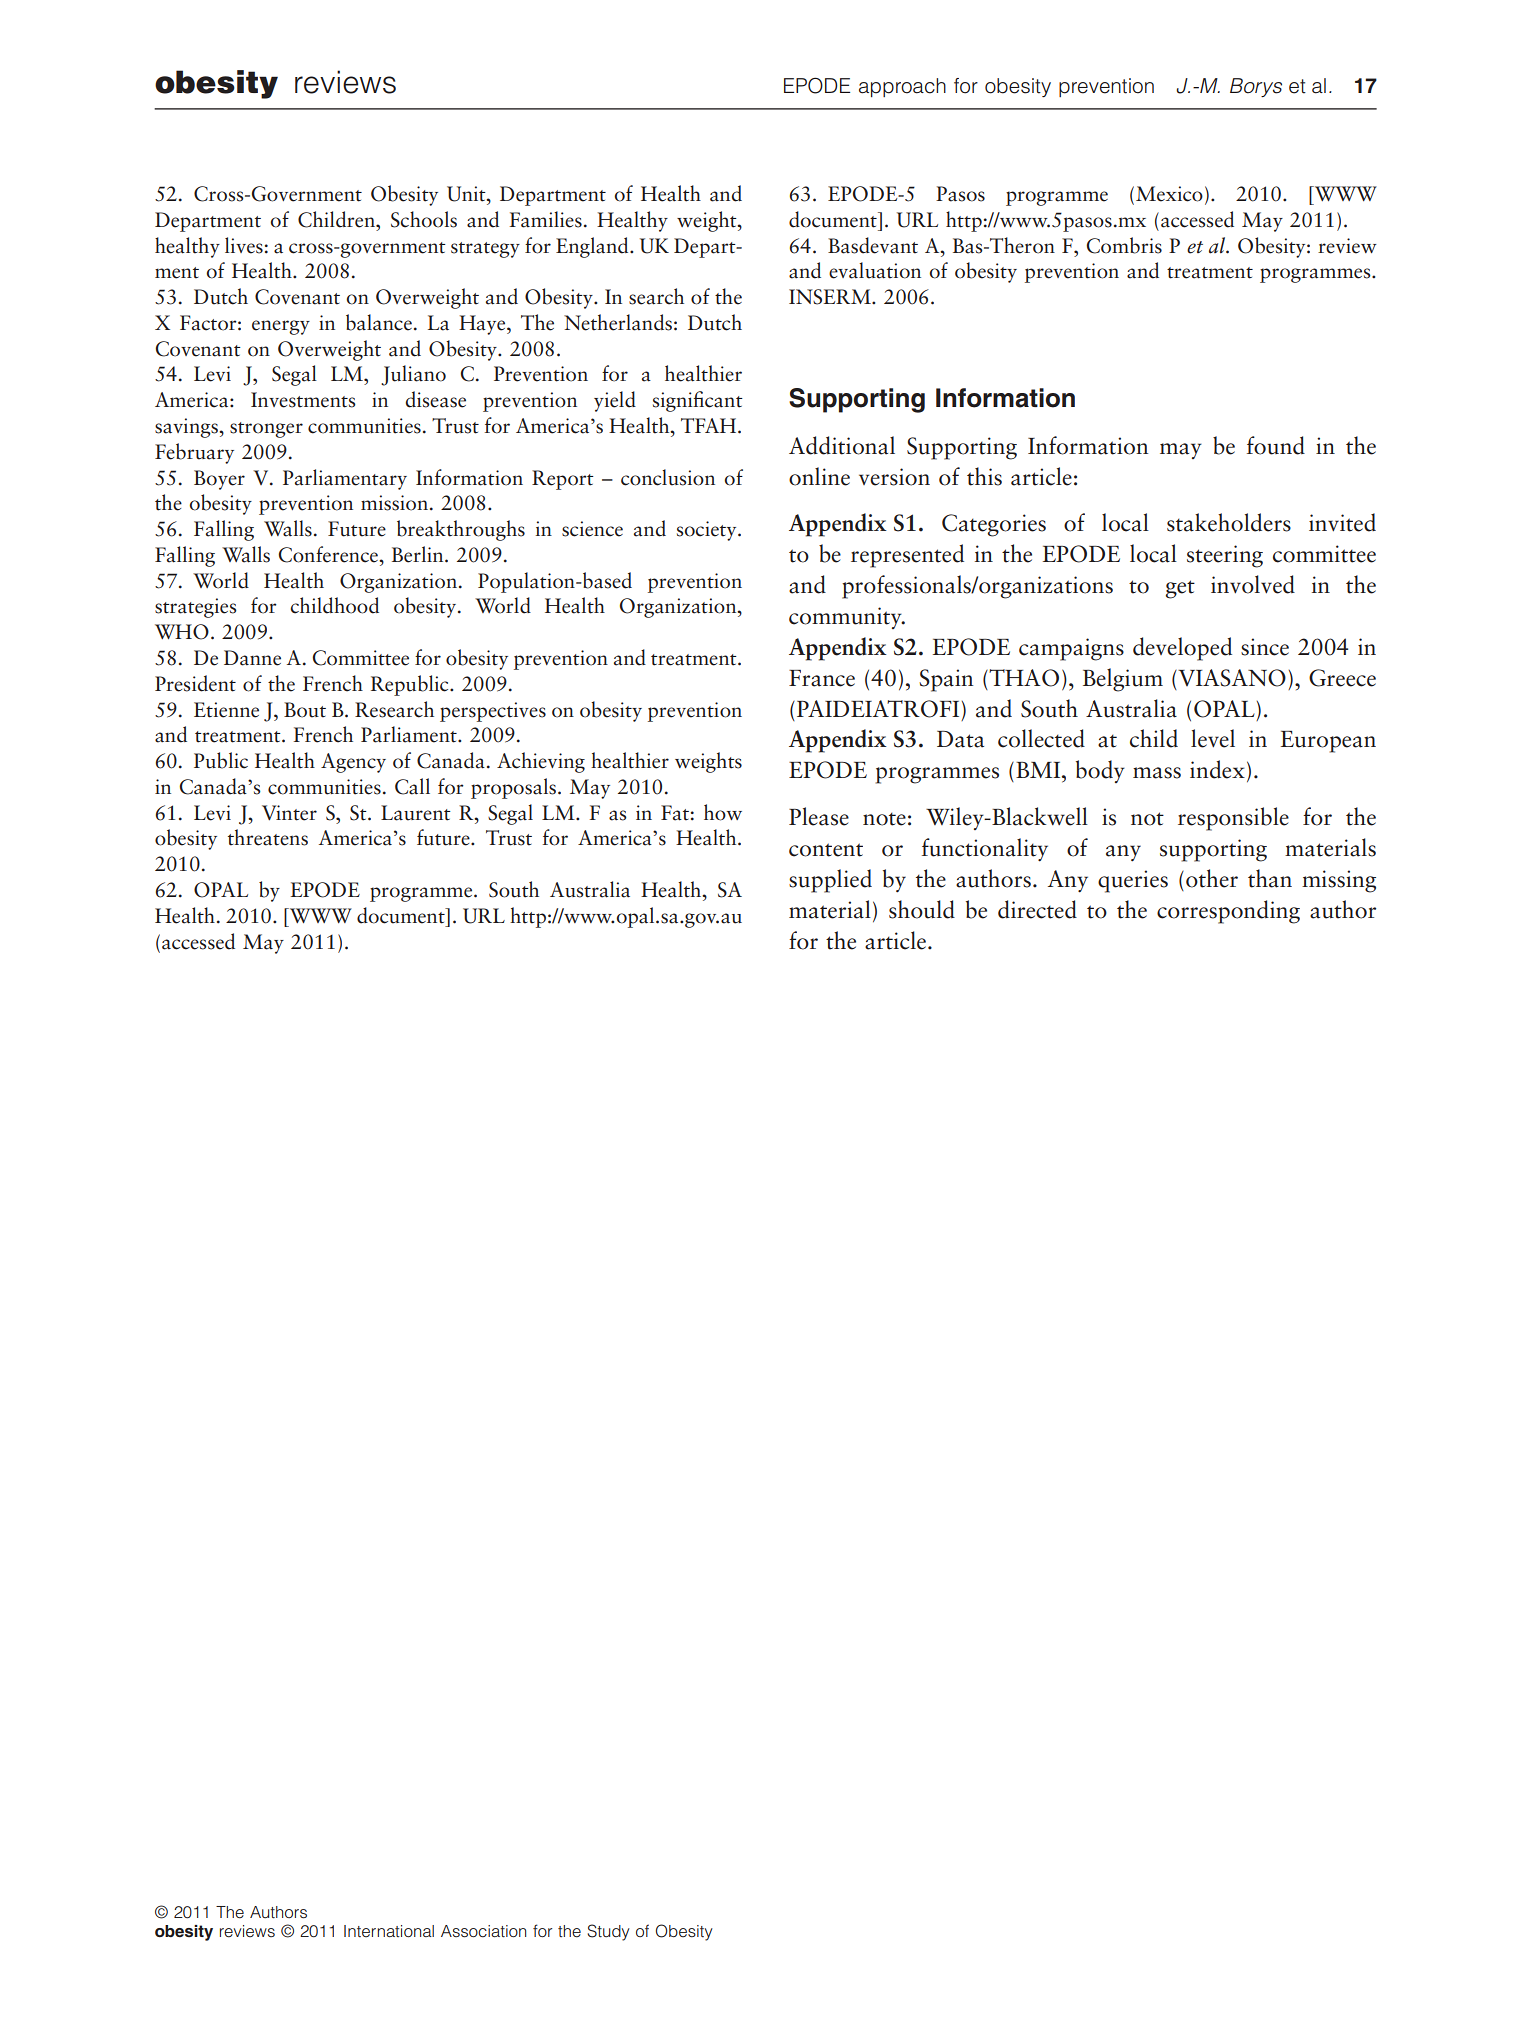  Describe the element at coordinates (1169, 194) in the document. I see `Mexico` at that location.
